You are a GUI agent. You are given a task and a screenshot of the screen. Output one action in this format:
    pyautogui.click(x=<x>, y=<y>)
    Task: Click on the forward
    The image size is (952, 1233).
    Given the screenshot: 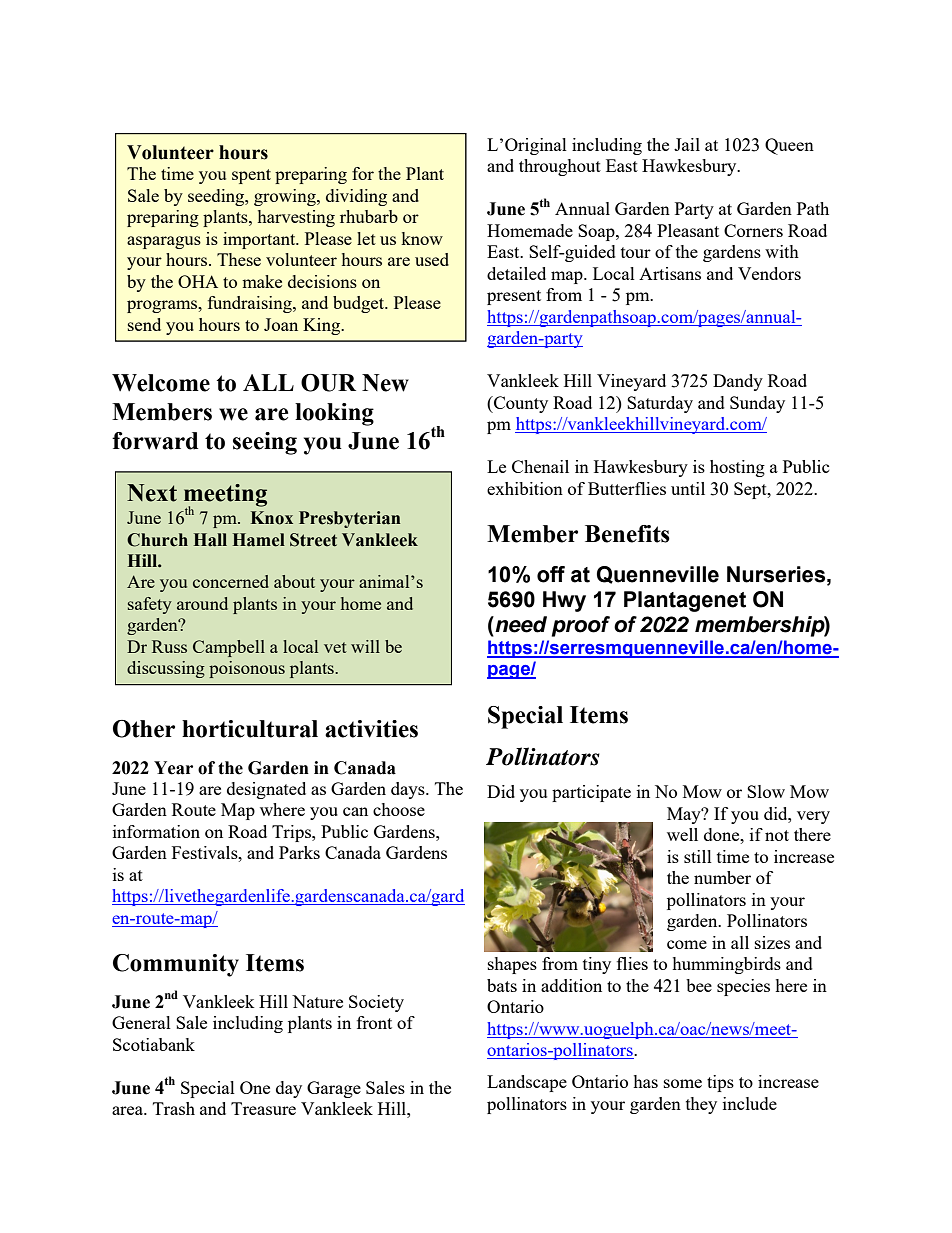 What is the action you would take?
    pyautogui.click(x=155, y=441)
